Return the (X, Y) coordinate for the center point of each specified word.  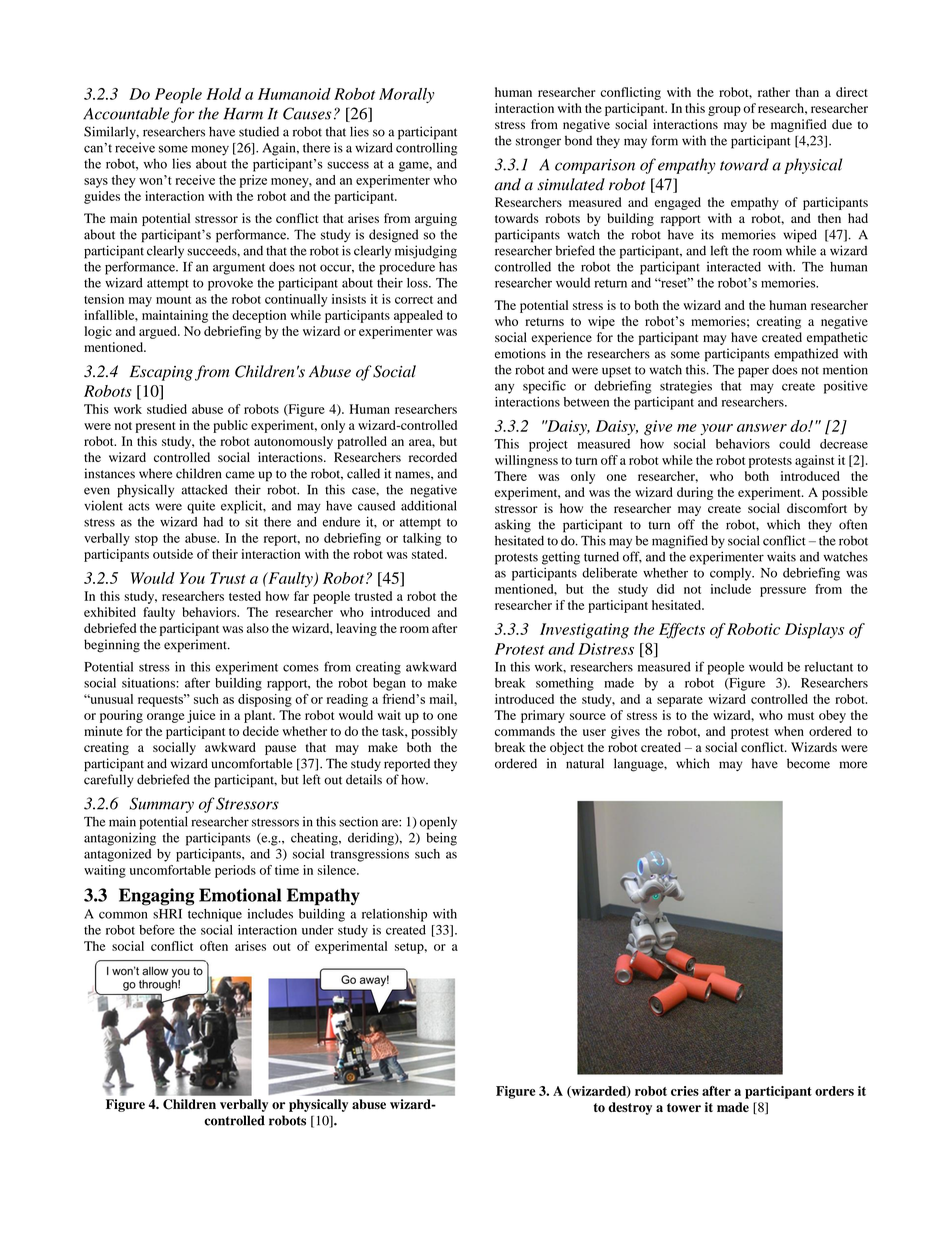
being (441, 839)
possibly (434, 732)
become (808, 763)
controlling (426, 149)
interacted (734, 267)
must (801, 716)
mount (173, 300)
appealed (418, 316)
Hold (223, 94)
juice (201, 716)
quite (201, 507)
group (724, 111)
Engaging (156, 897)
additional (429, 506)
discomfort (817, 508)
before (157, 929)
